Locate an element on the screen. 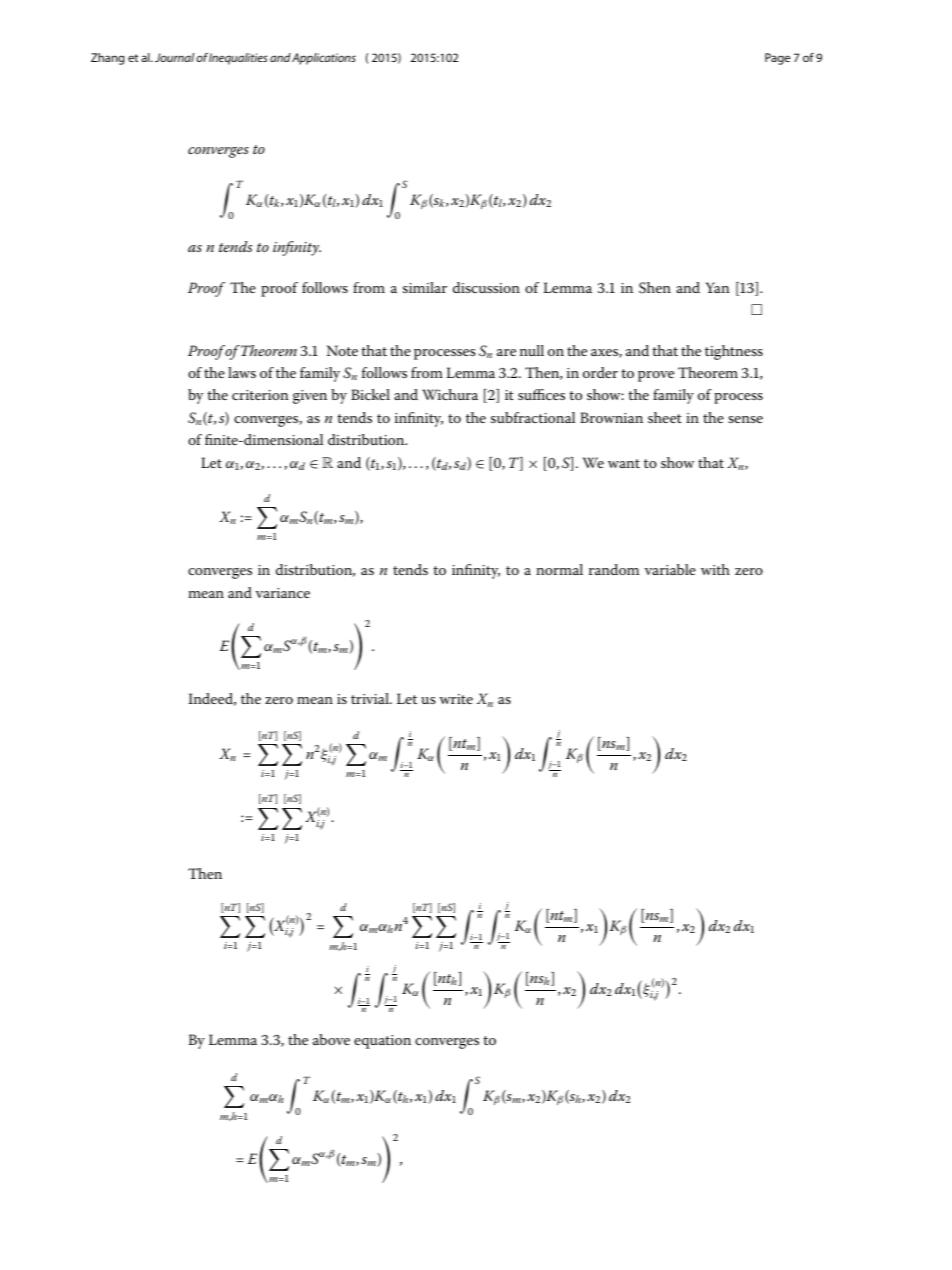 This screenshot has height=1270, width=952. laws is located at coordinates (242, 372).
